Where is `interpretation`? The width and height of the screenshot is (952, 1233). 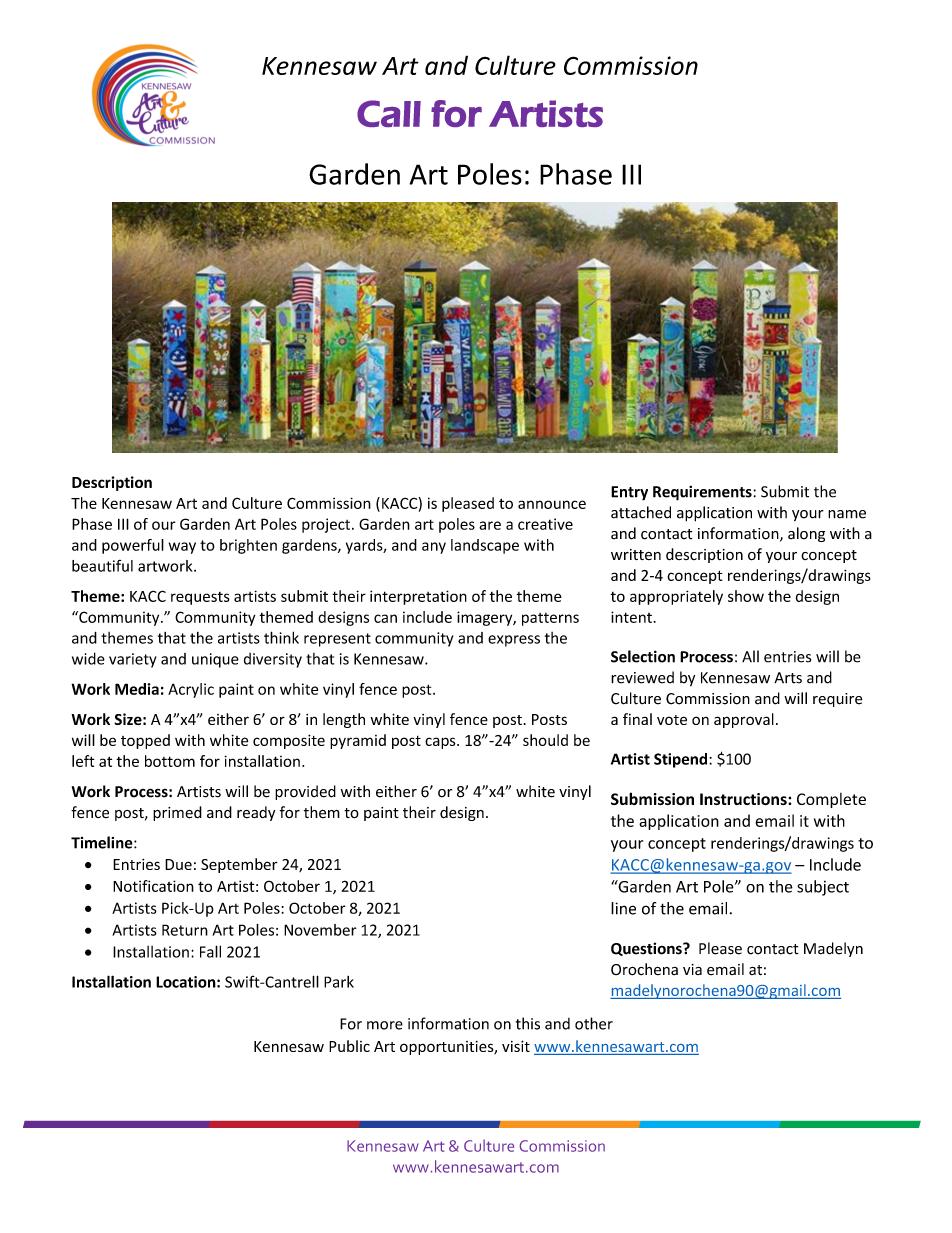
interpretation is located at coordinates (418, 597).
